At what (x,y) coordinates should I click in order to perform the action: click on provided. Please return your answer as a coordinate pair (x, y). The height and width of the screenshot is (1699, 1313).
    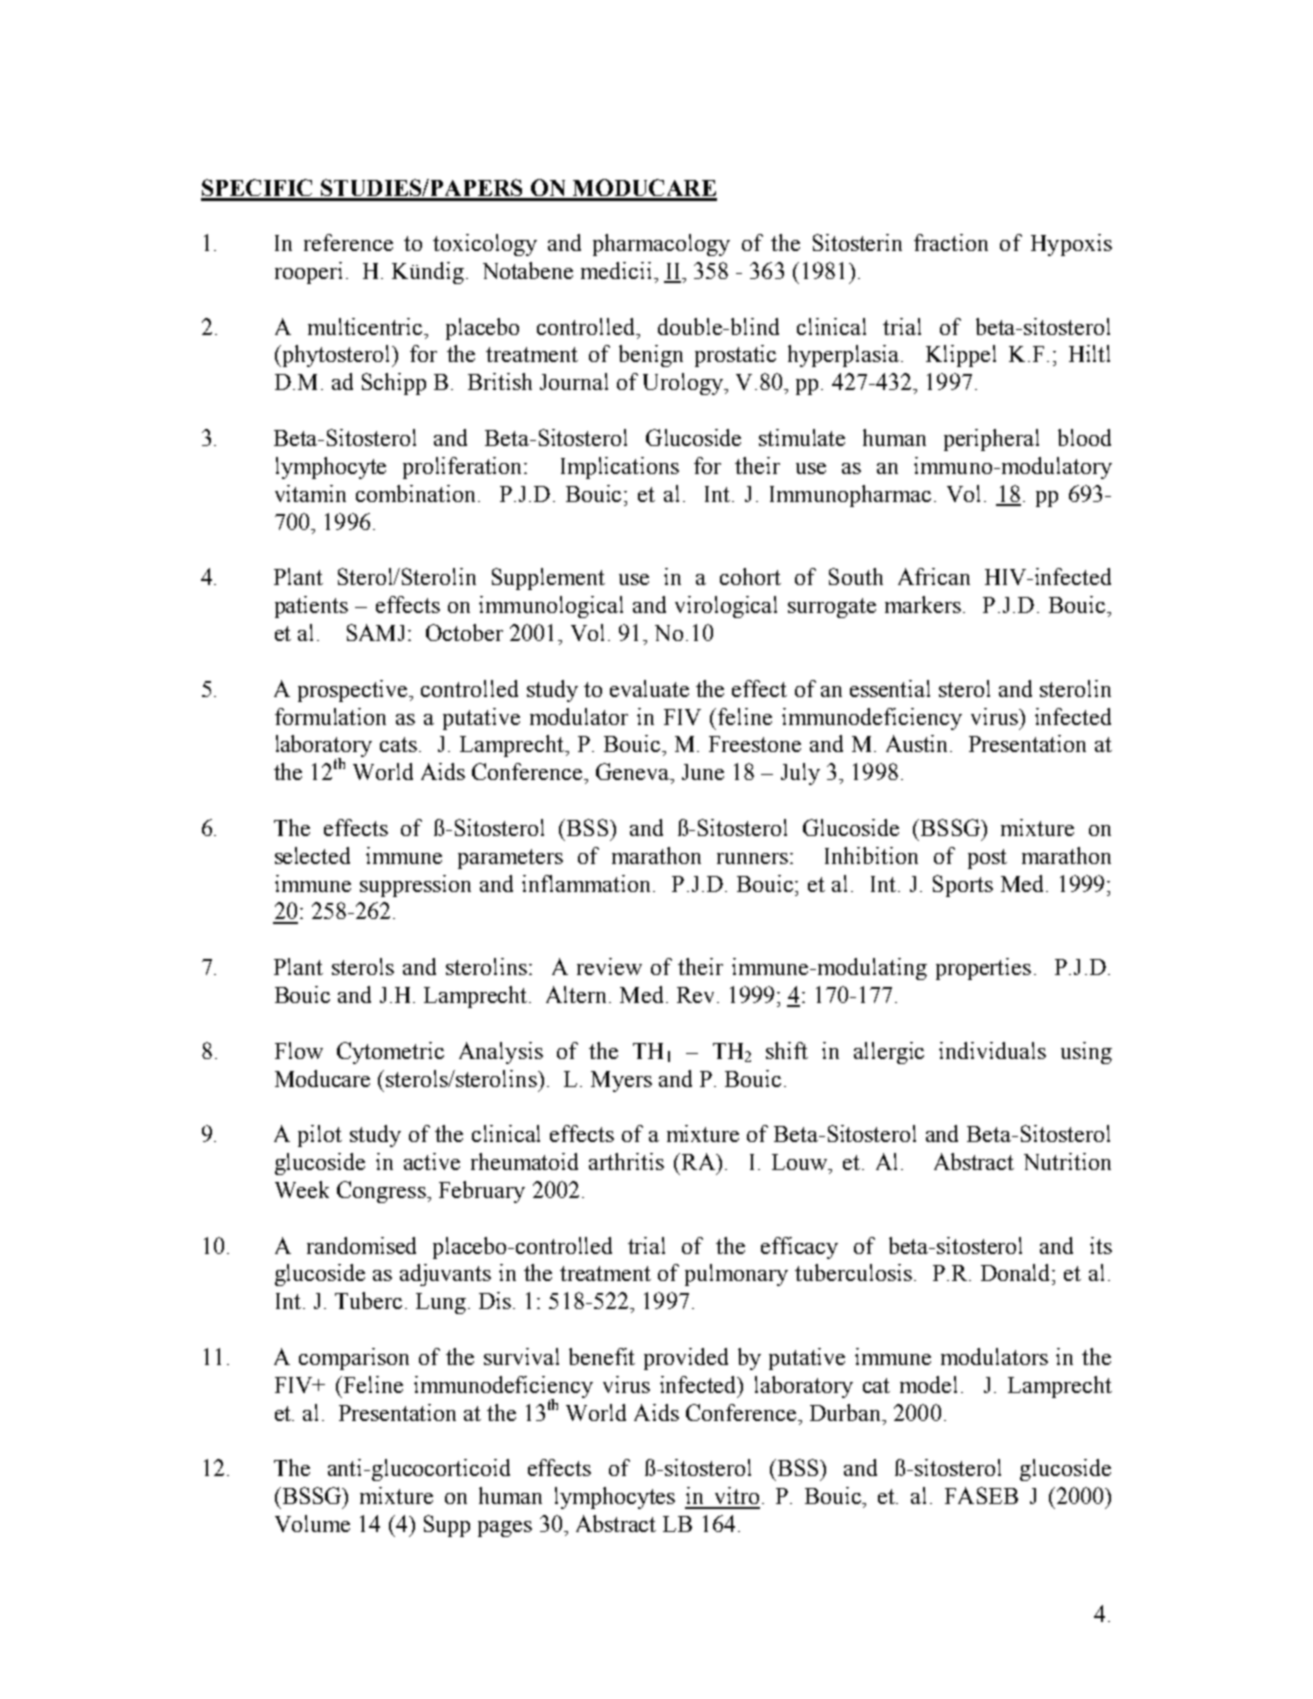
    Looking at the image, I should click on (686, 1359).
